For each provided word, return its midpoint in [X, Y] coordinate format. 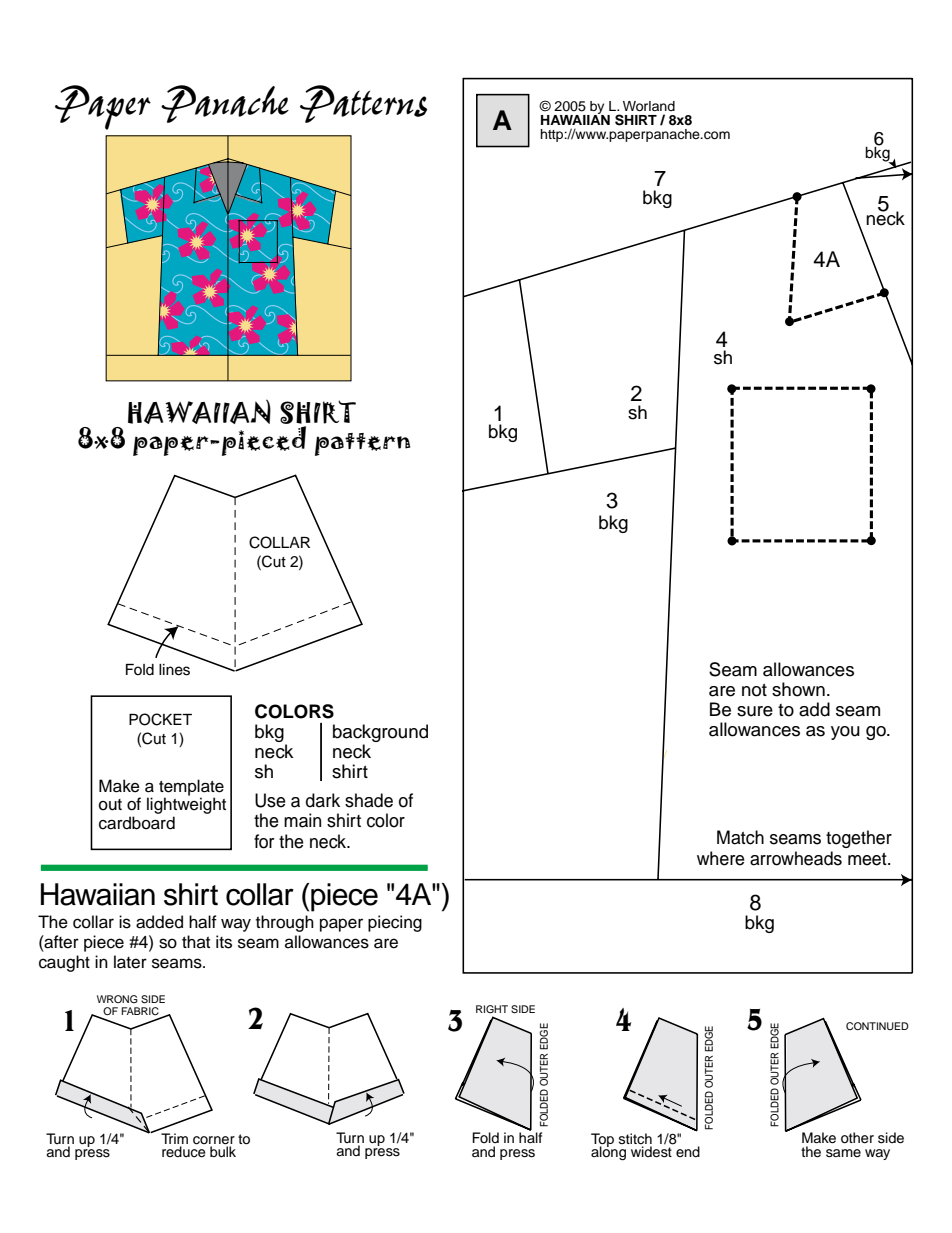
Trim [174, 1138]
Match [740, 837]
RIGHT [492, 1009]
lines [174, 670]
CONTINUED [877, 1026]
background [380, 733]
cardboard [137, 823]
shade [369, 800]
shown [798, 689]
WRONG [117, 999]
